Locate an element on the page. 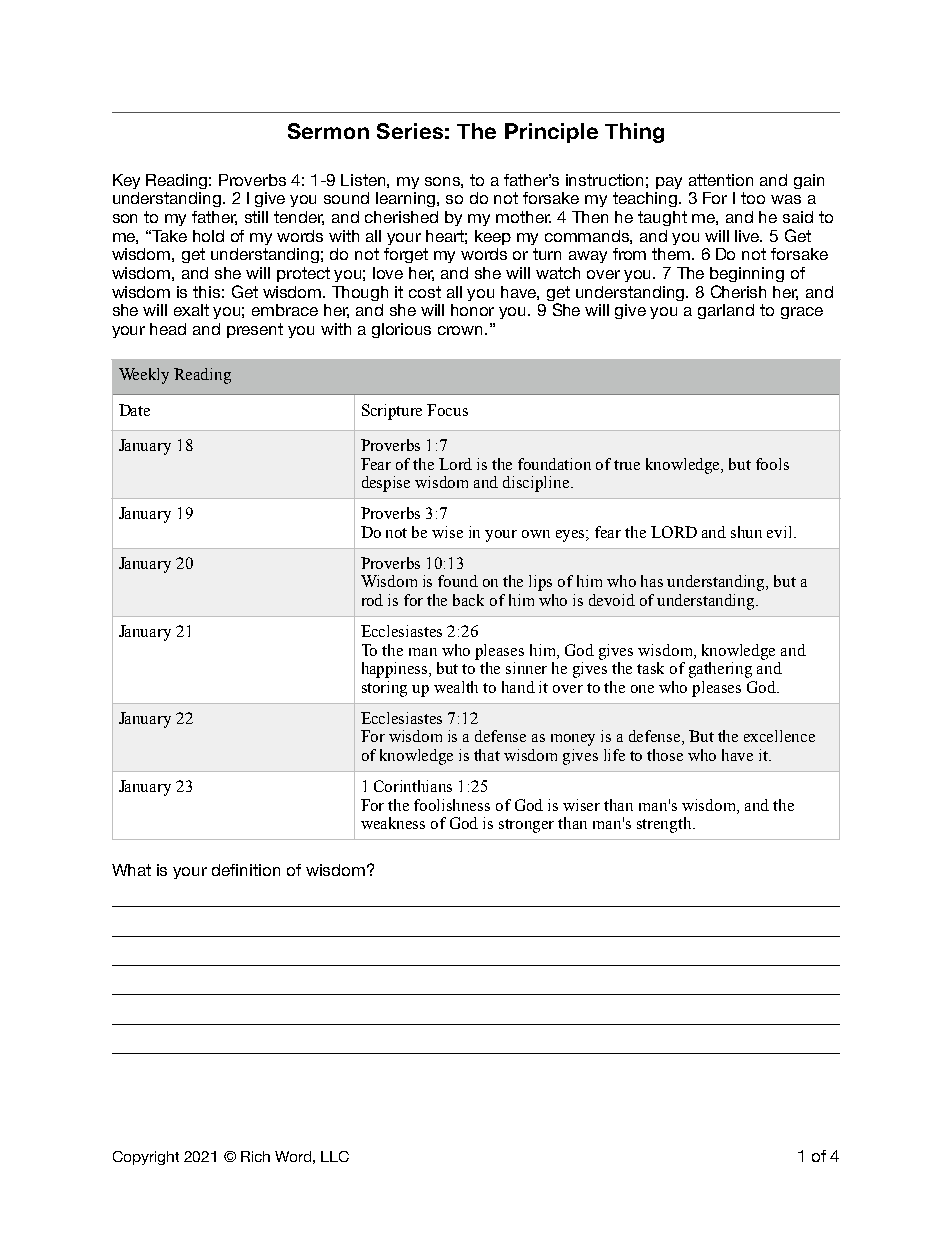 This document has width=952, height=1233. Key is located at coordinates (126, 181).
